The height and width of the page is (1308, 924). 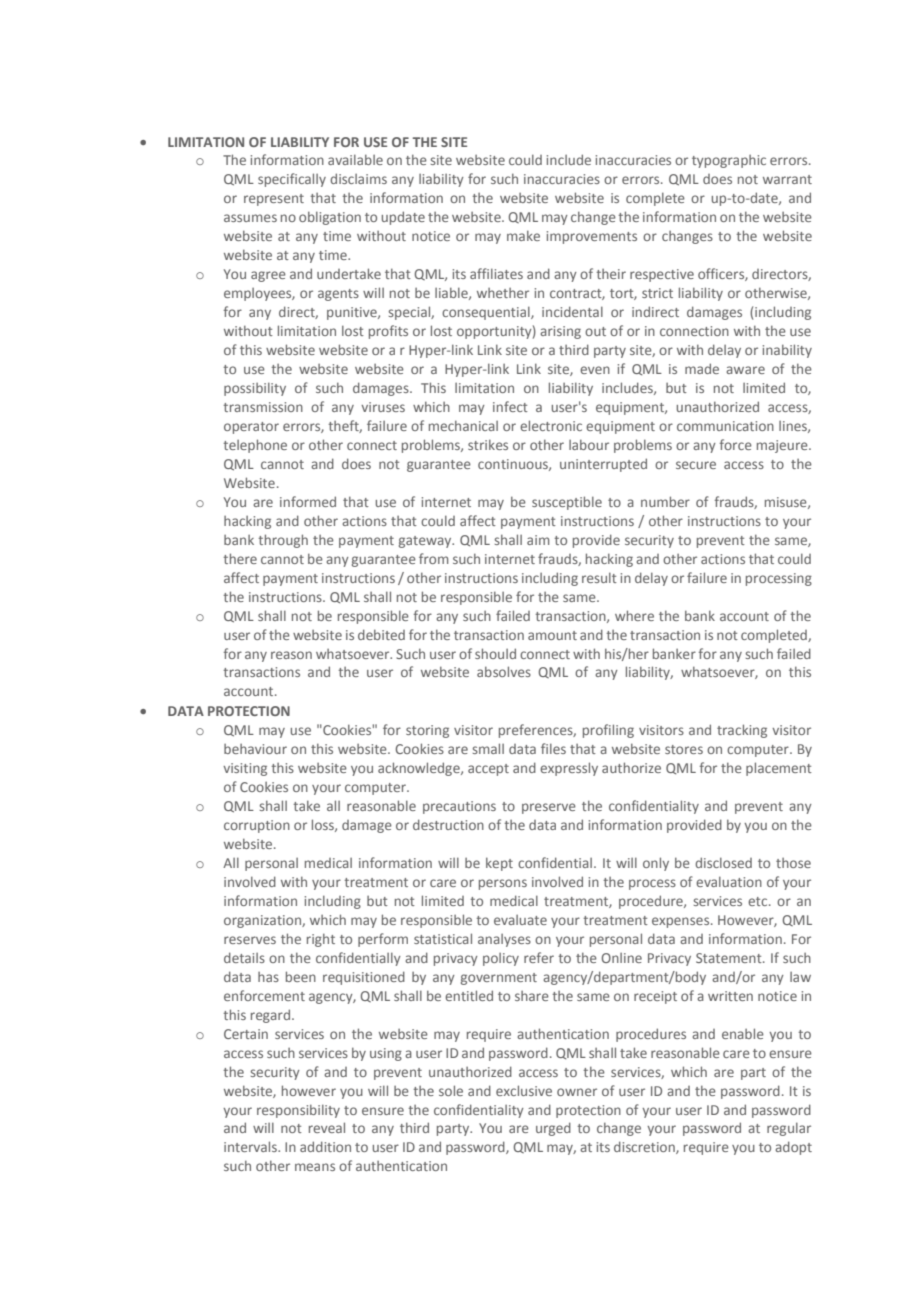 I want to click on absolves, so click(x=504, y=671).
